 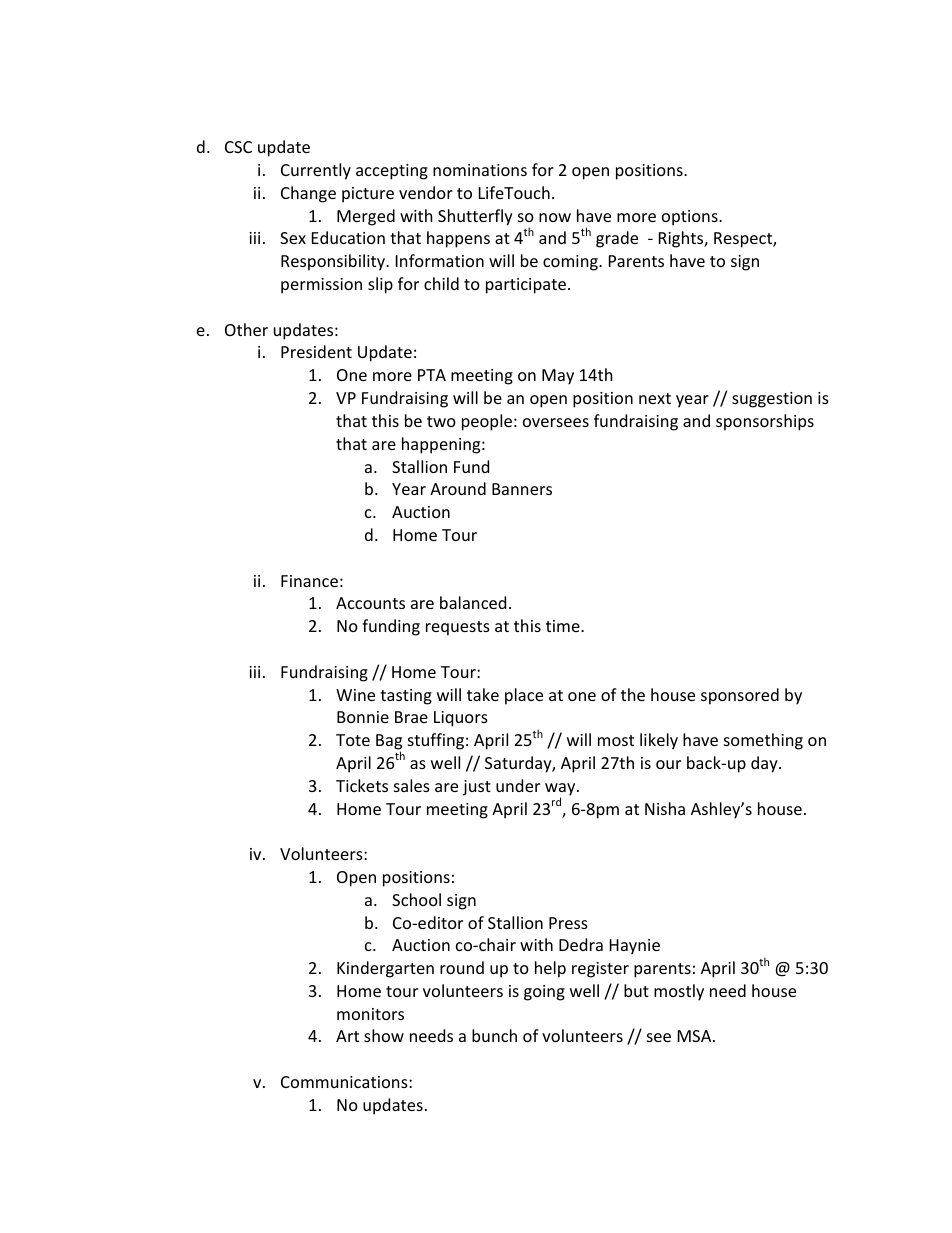 I want to click on Currently, so click(x=316, y=171).
